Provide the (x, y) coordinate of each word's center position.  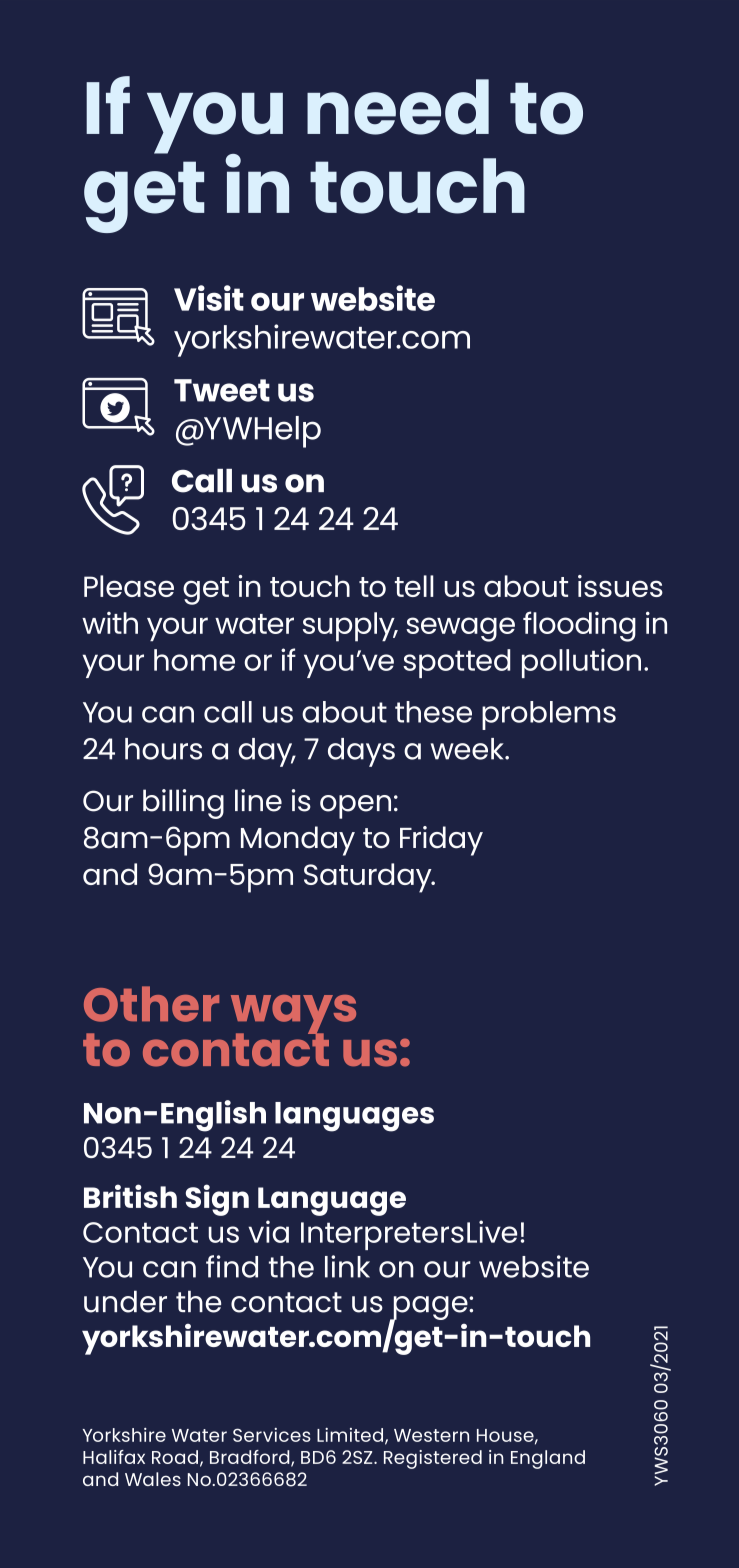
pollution (581, 663)
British (130, 1196)
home (194, 660)
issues (620, 586)
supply (350, 627)
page (430, 1309)
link (347, 1266)
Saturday (369, 878)
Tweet (222, 390)
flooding (579, 626)
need (398, 107)
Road (175, 1457)
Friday (441, 841)
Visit (209, 298)
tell (414, 586)
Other (151, 1004)
